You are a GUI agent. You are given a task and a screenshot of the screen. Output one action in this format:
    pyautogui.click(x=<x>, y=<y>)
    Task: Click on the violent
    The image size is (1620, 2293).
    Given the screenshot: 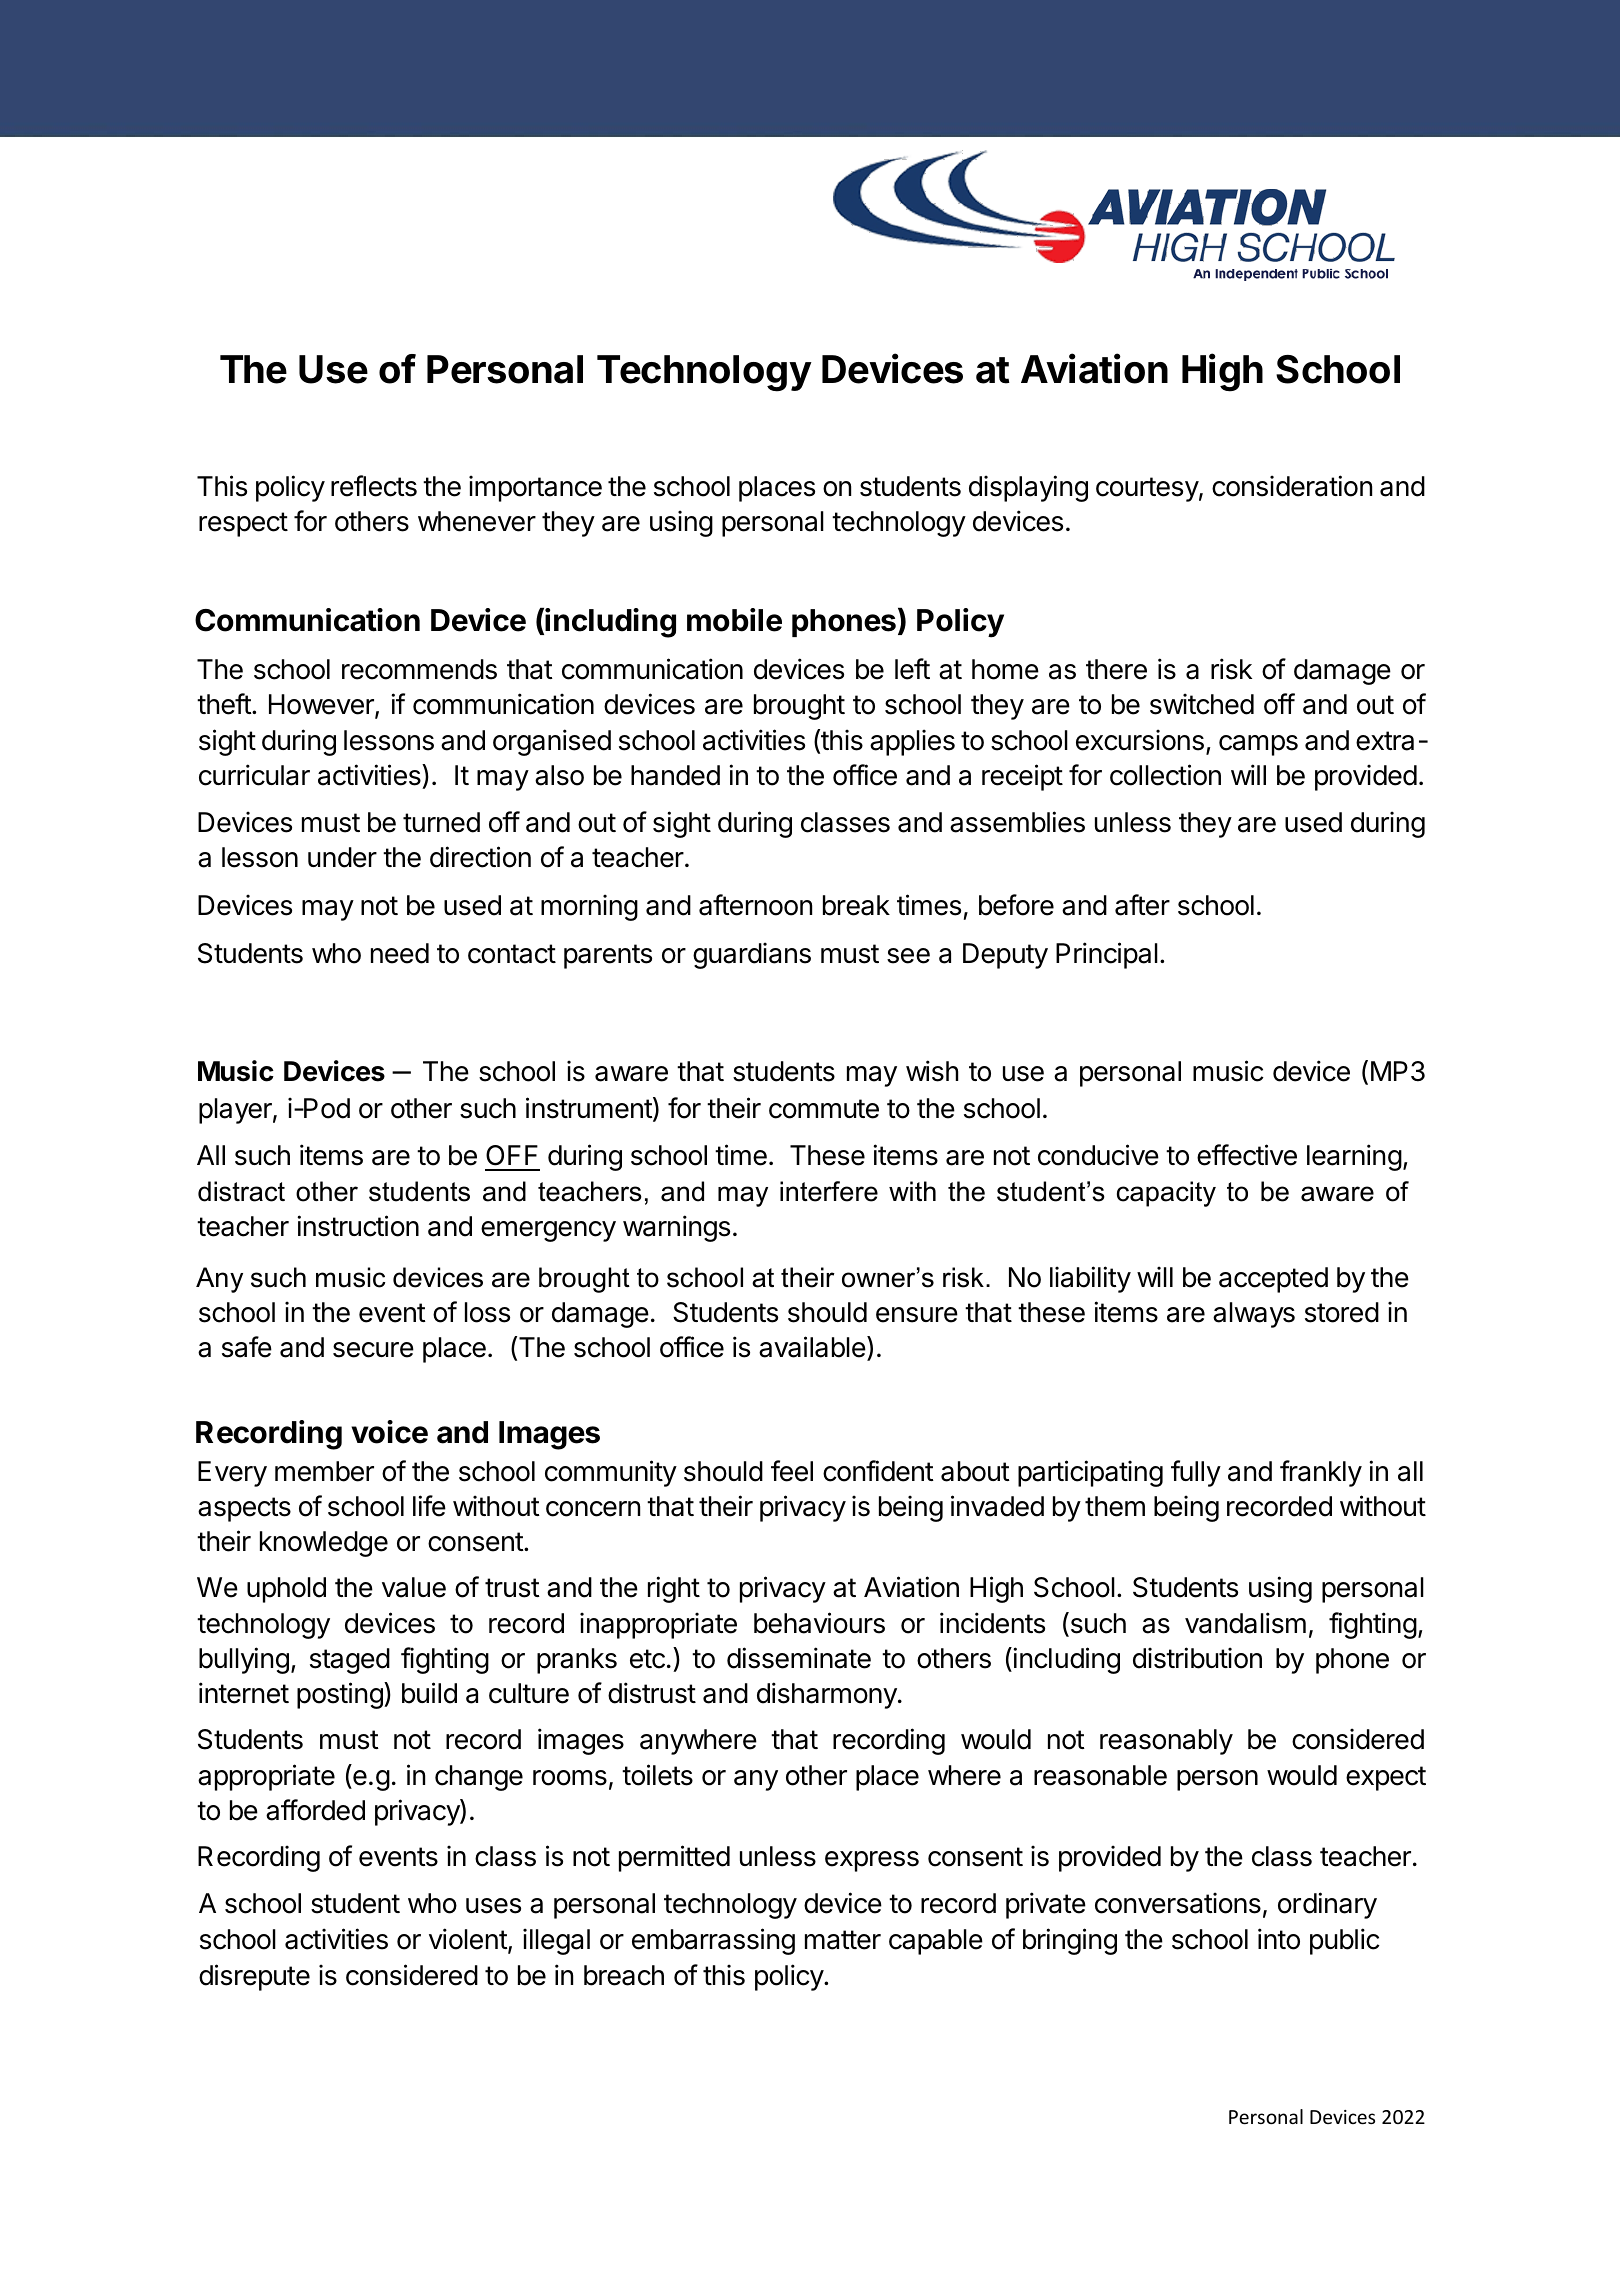 What is the action you would take?
    pyautogui.click(x=469, y=1940)
